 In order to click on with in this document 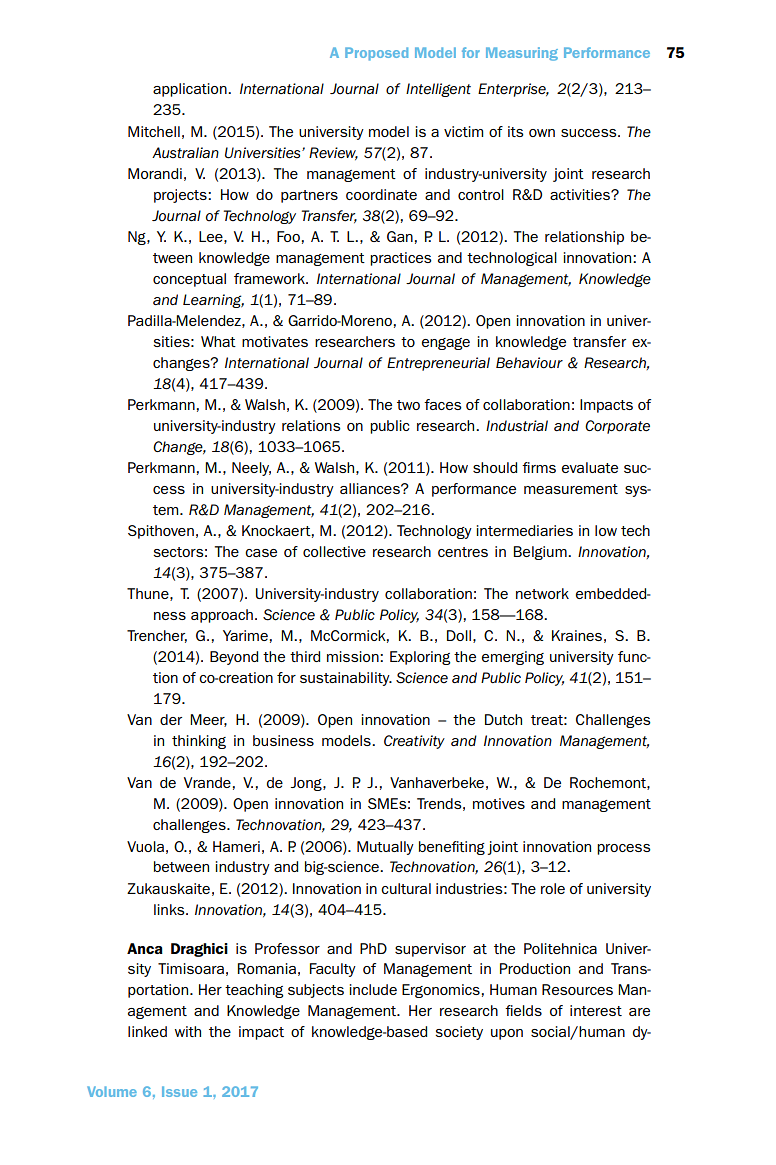, I will do `click(188, 1031)`.
